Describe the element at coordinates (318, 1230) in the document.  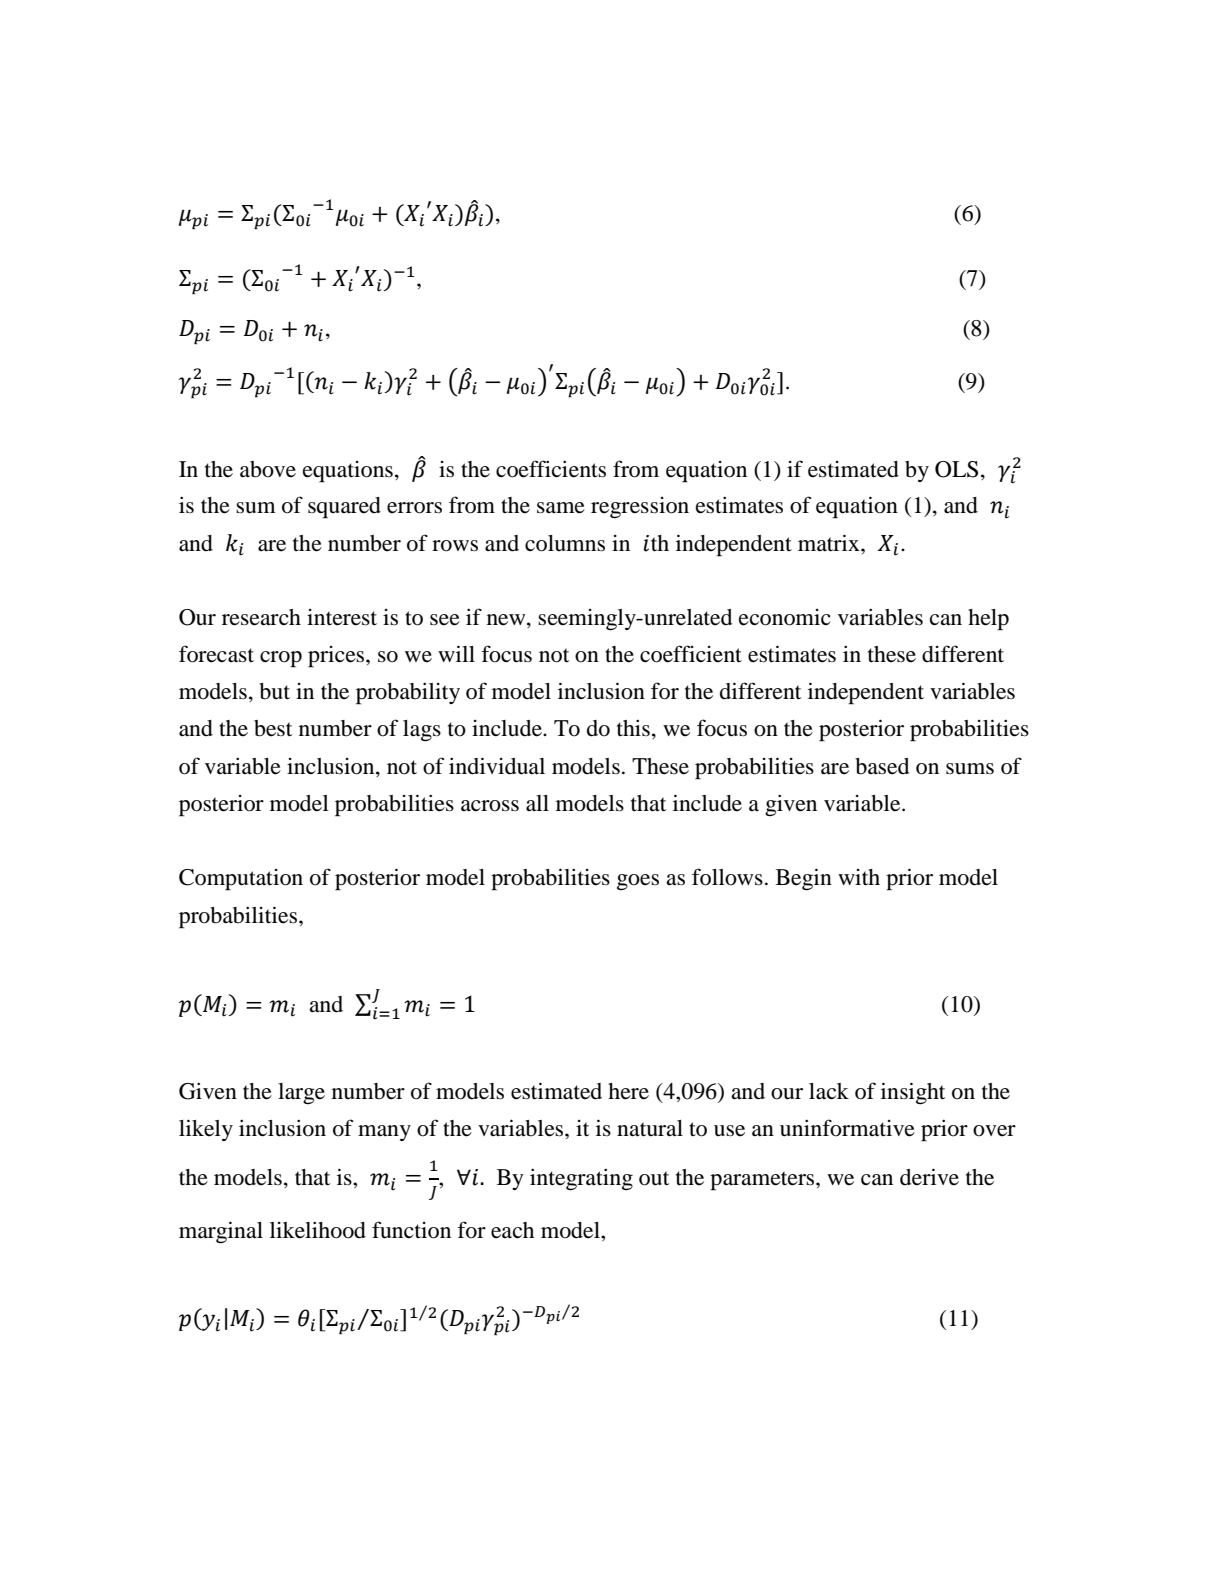
I see `likelihood` at that location.
